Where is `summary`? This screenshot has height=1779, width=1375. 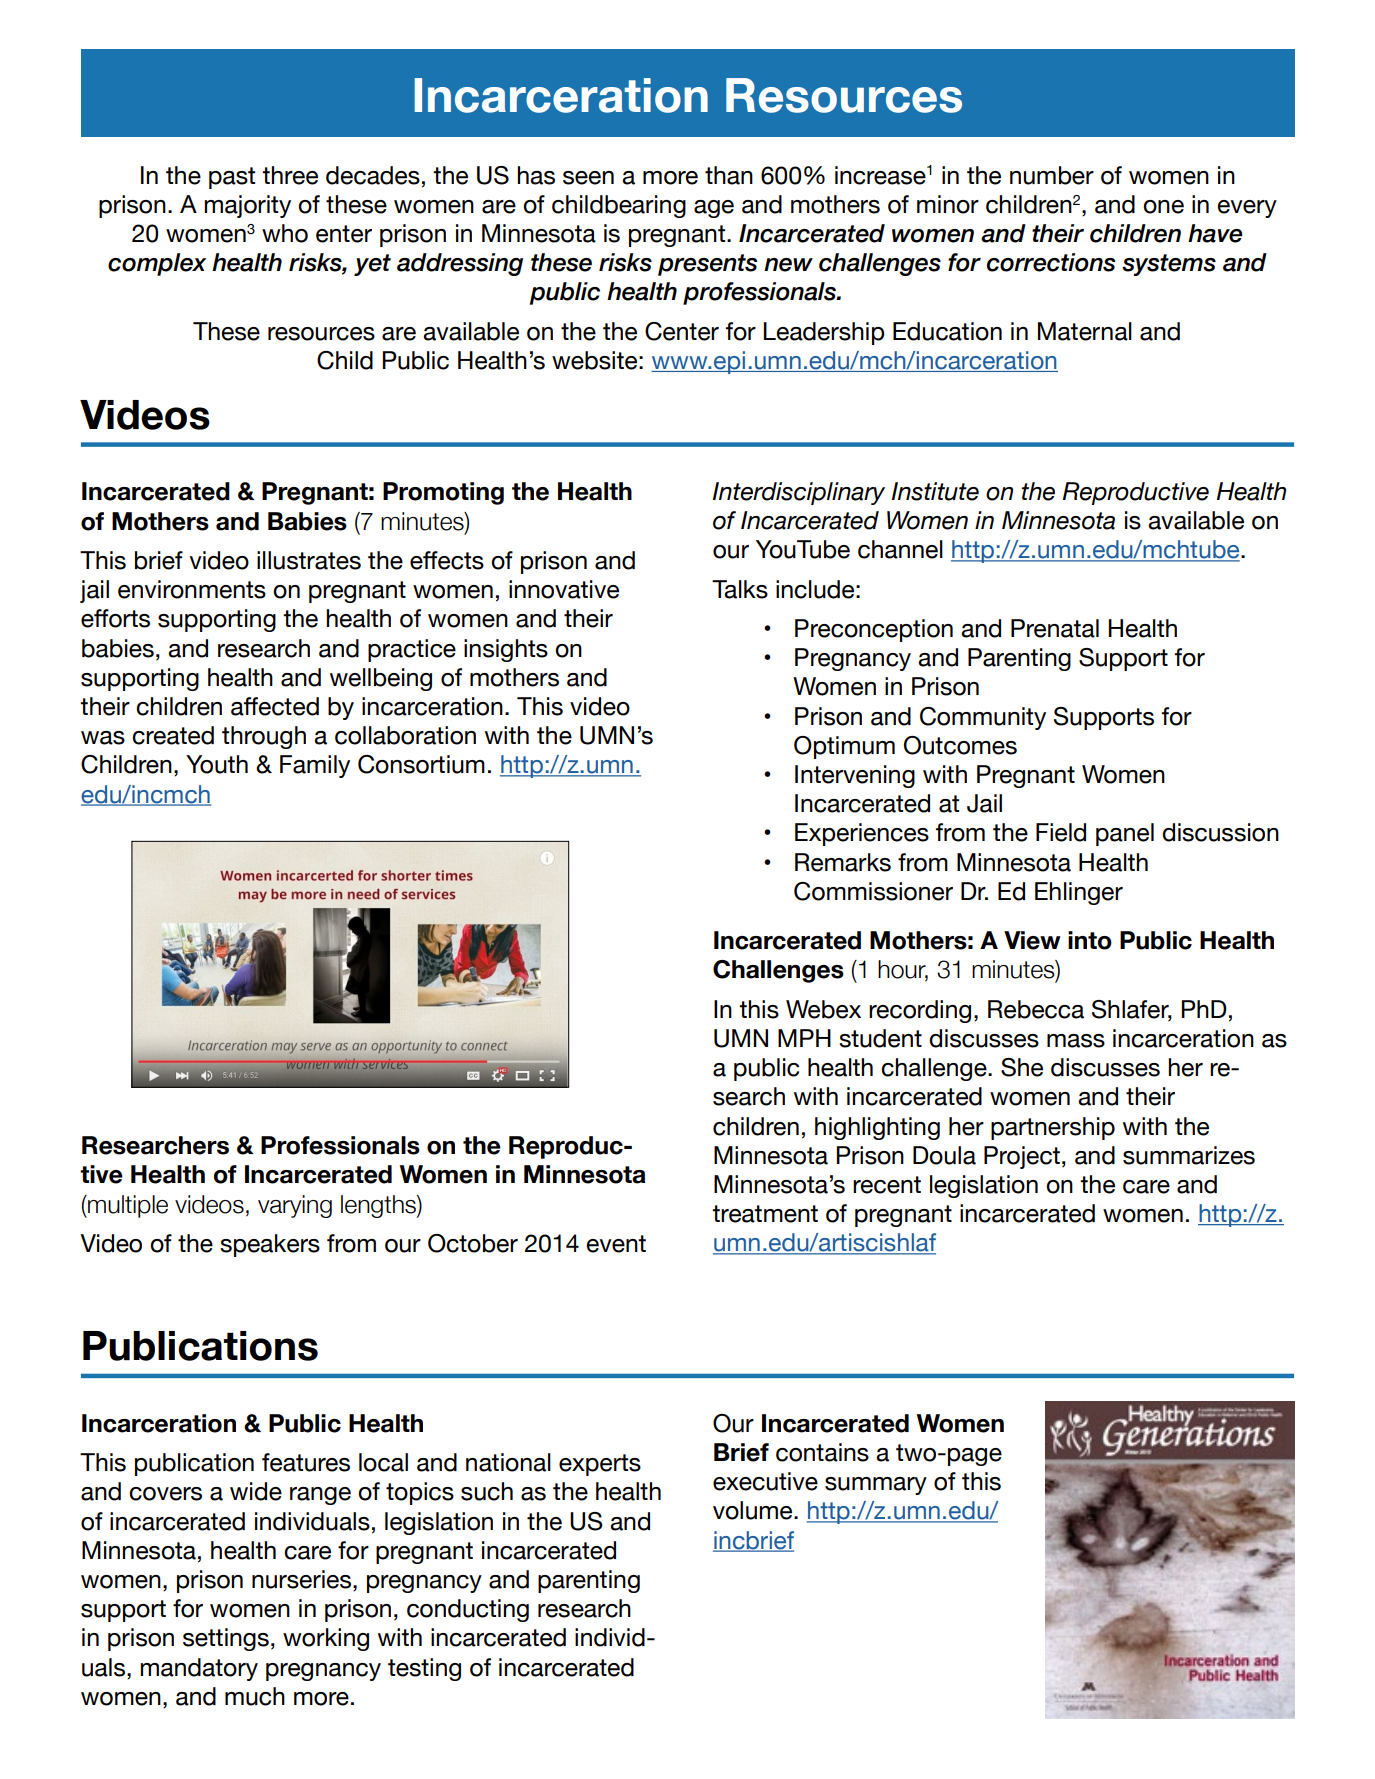
summary is located at coordinates (876, 1486).
